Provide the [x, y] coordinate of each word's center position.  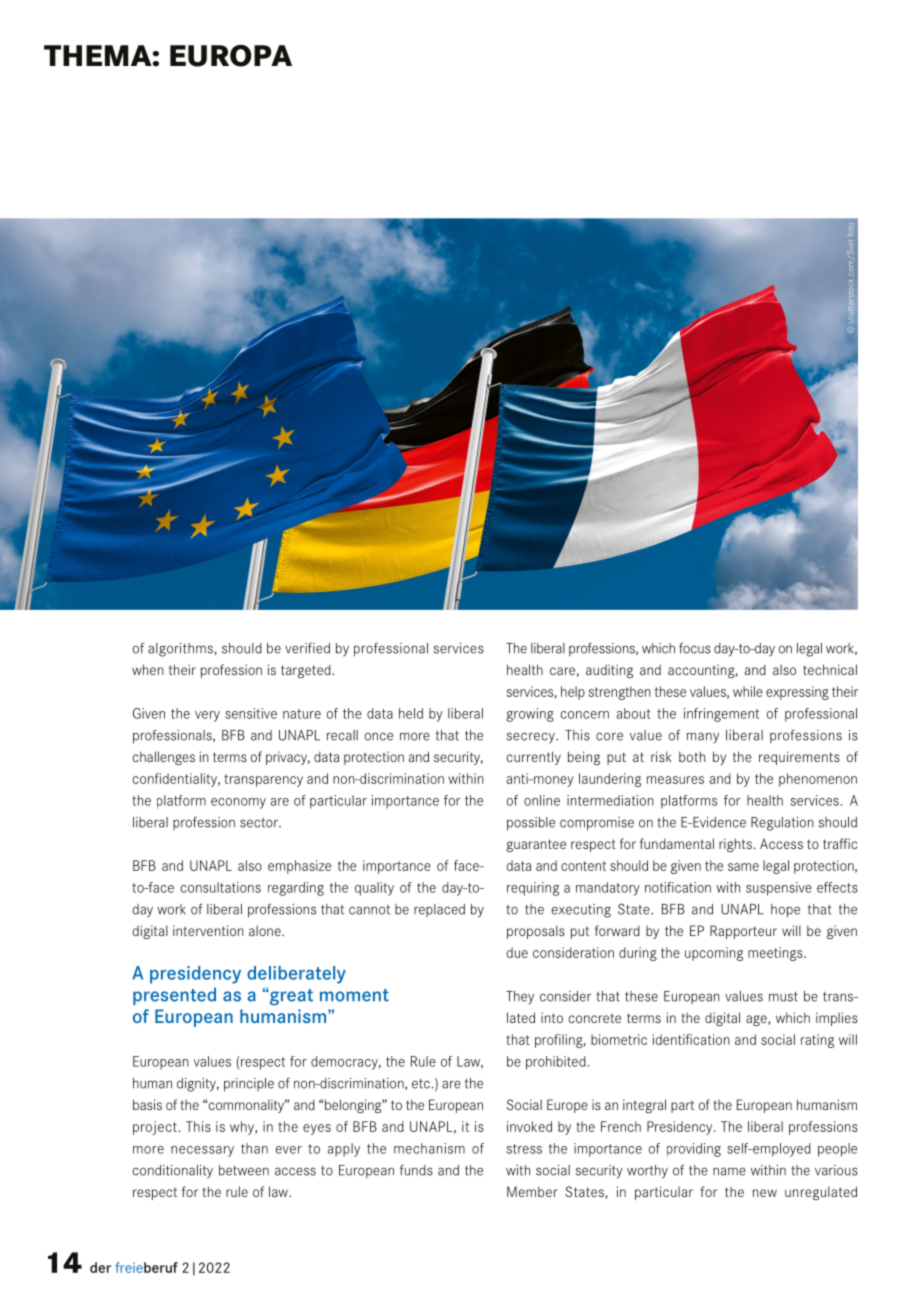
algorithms [181, 650]
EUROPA [231, 56]
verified [307, 648]
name [729, 1171]
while [748, 691]
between [244, 1170]
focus [695, 648]
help [573, 693]
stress [524, 1149]
